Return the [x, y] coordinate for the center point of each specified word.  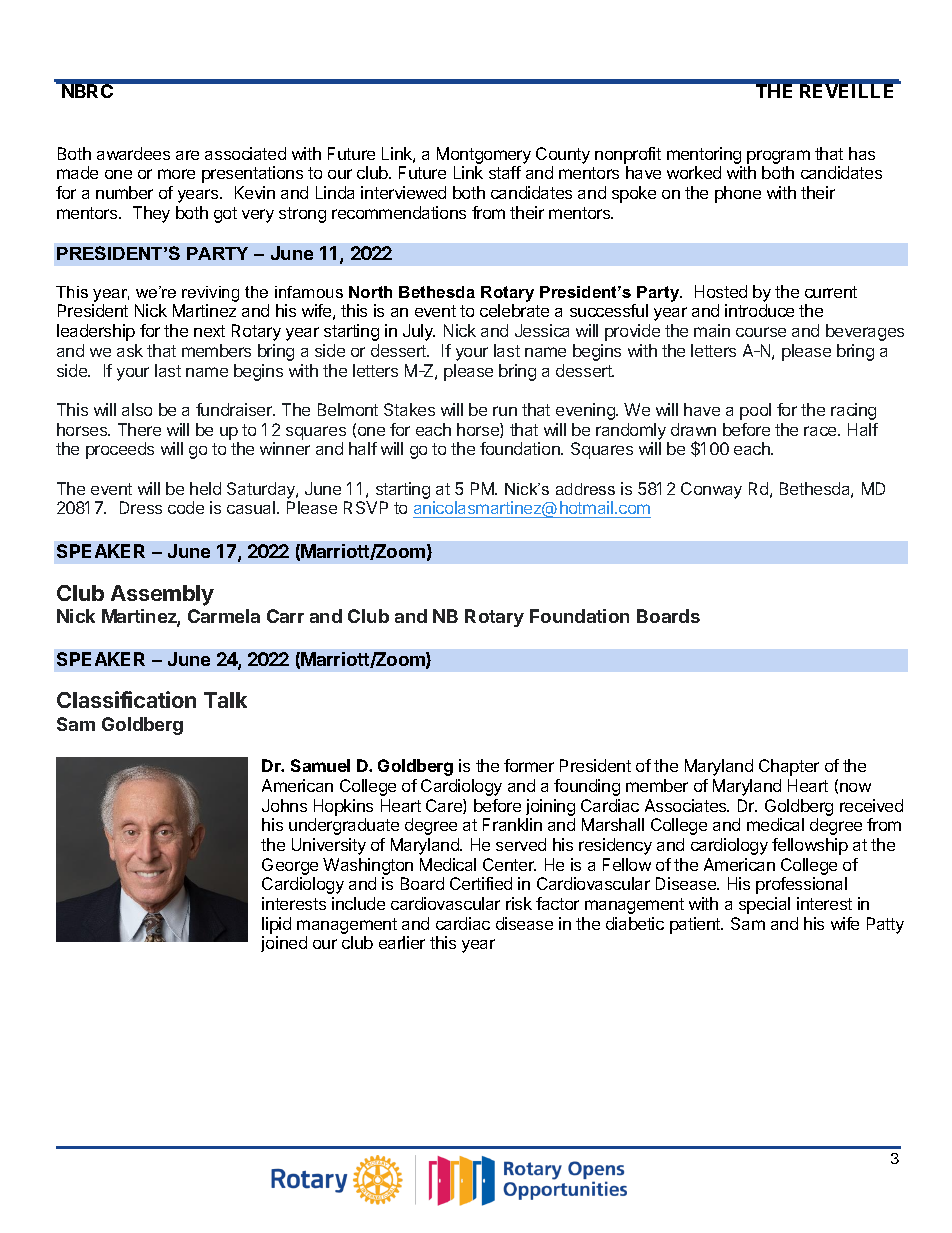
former [529, 765]
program [778, 157]
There [139, 429]
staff [505, 172]
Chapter [789, 767]
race [821, 431]
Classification [126, 699]
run [505, 411]
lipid [276, 925]
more [176, 174]
